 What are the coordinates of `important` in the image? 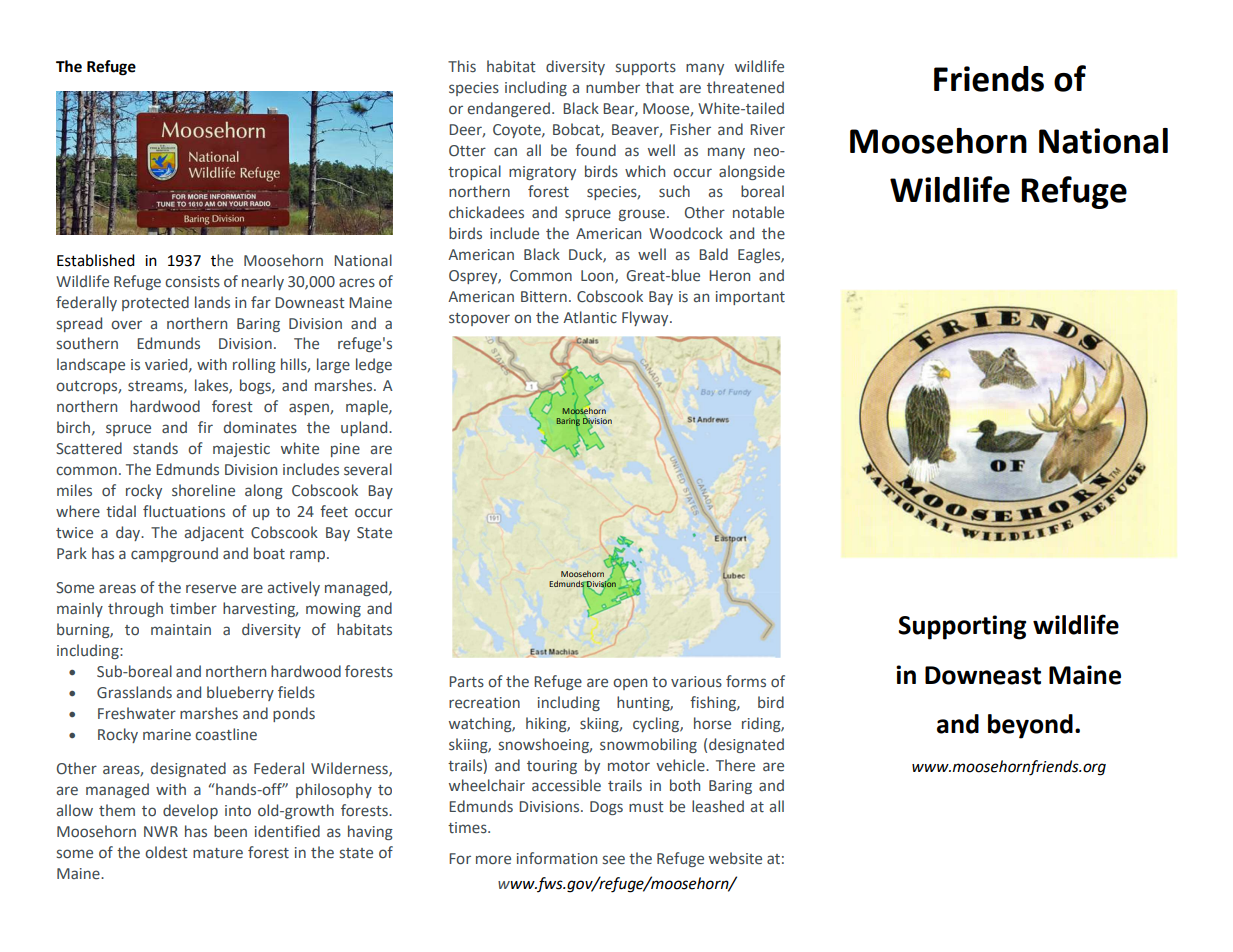 It's located at (750, 298).
